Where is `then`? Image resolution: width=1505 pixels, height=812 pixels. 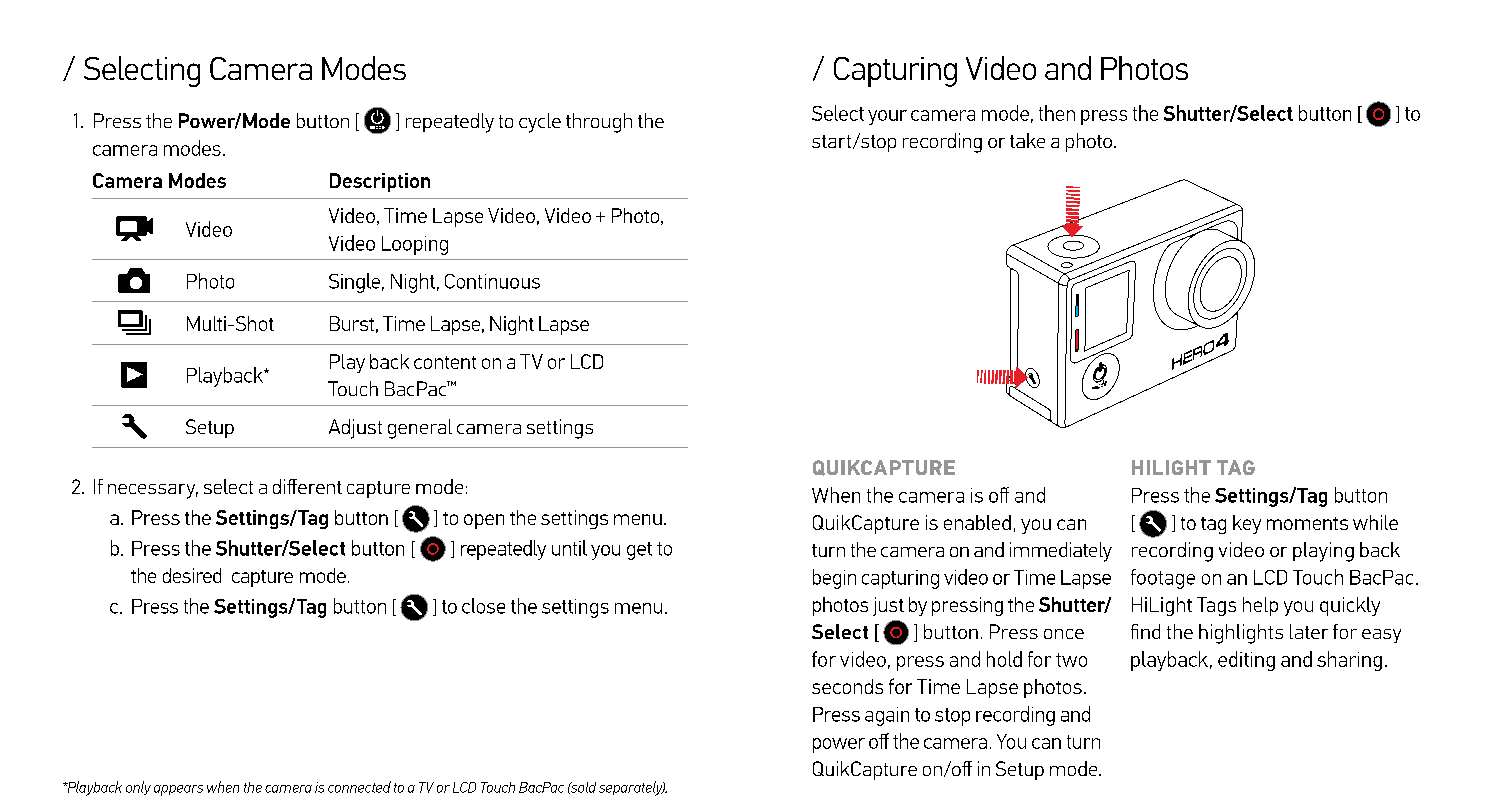 then is located at coordinates (1057, 113).
